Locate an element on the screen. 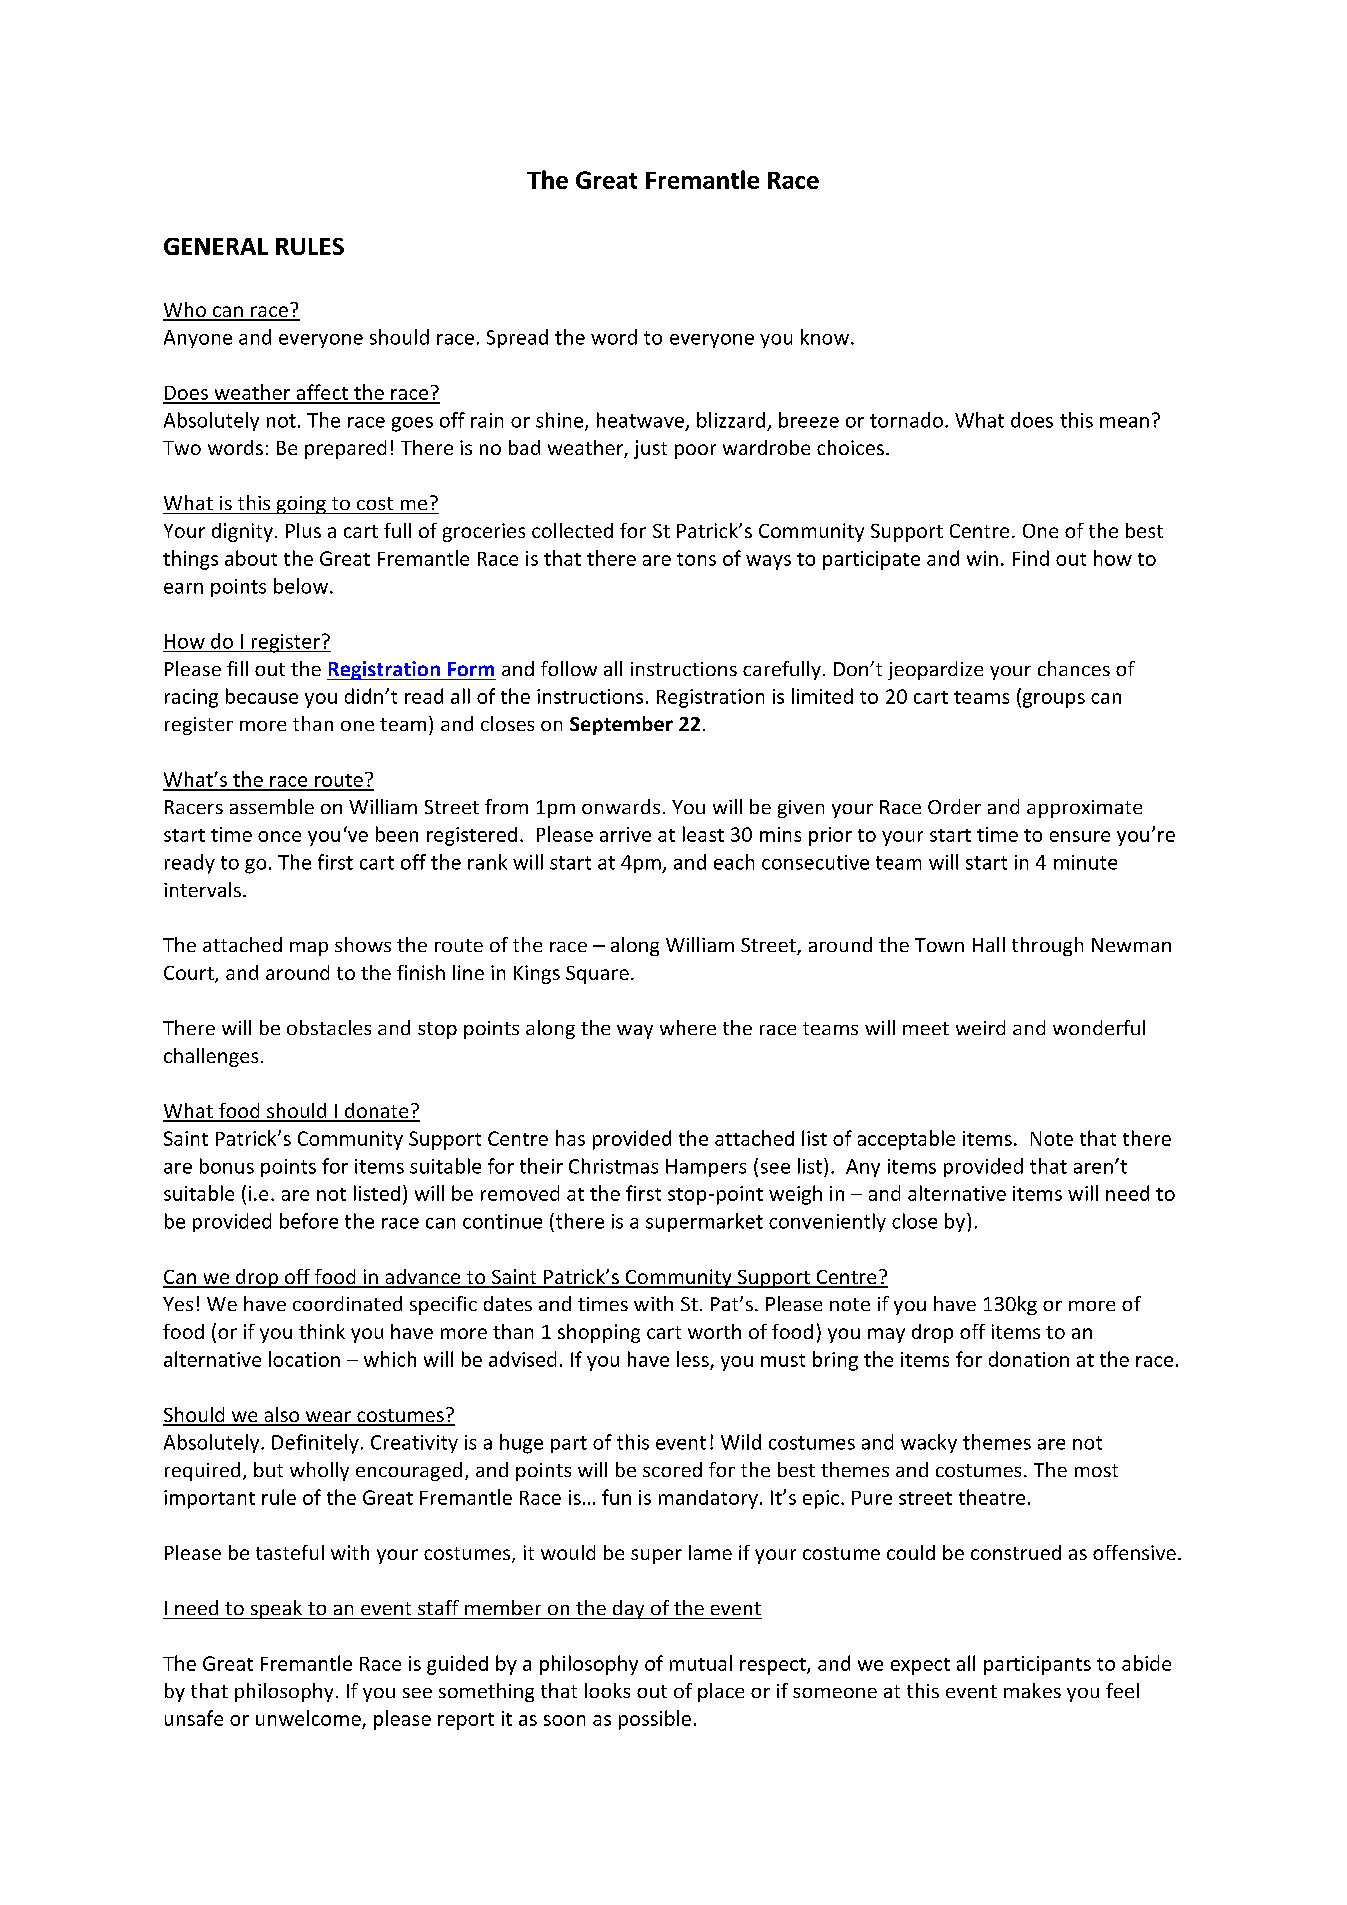 The height and width of the screenshot is (1905, 1347). GENERAL is located at coordinates (216, 246).
